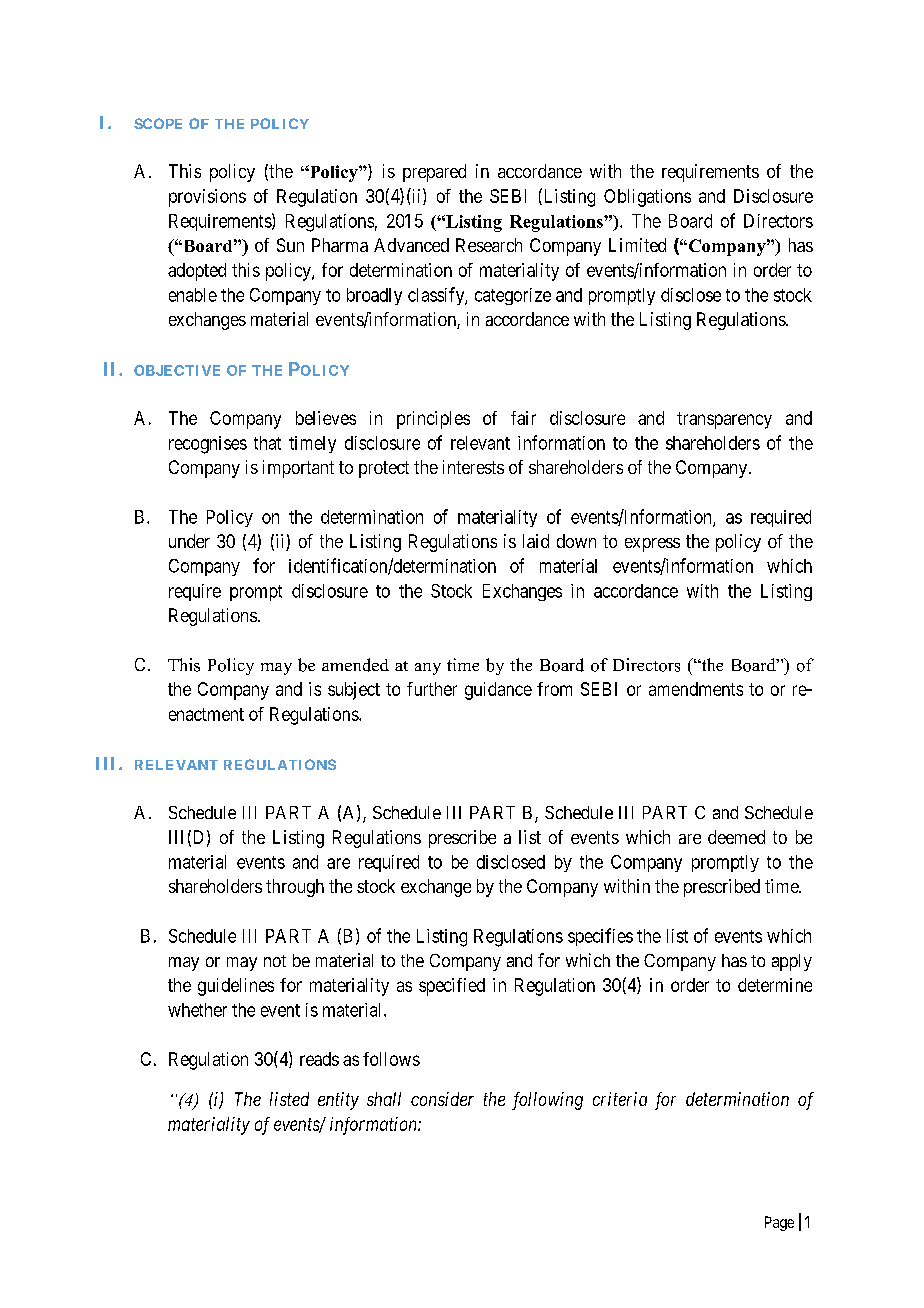 The height and width of the document is (1308, 924). I want to click on provisions, so click(207, 198).
